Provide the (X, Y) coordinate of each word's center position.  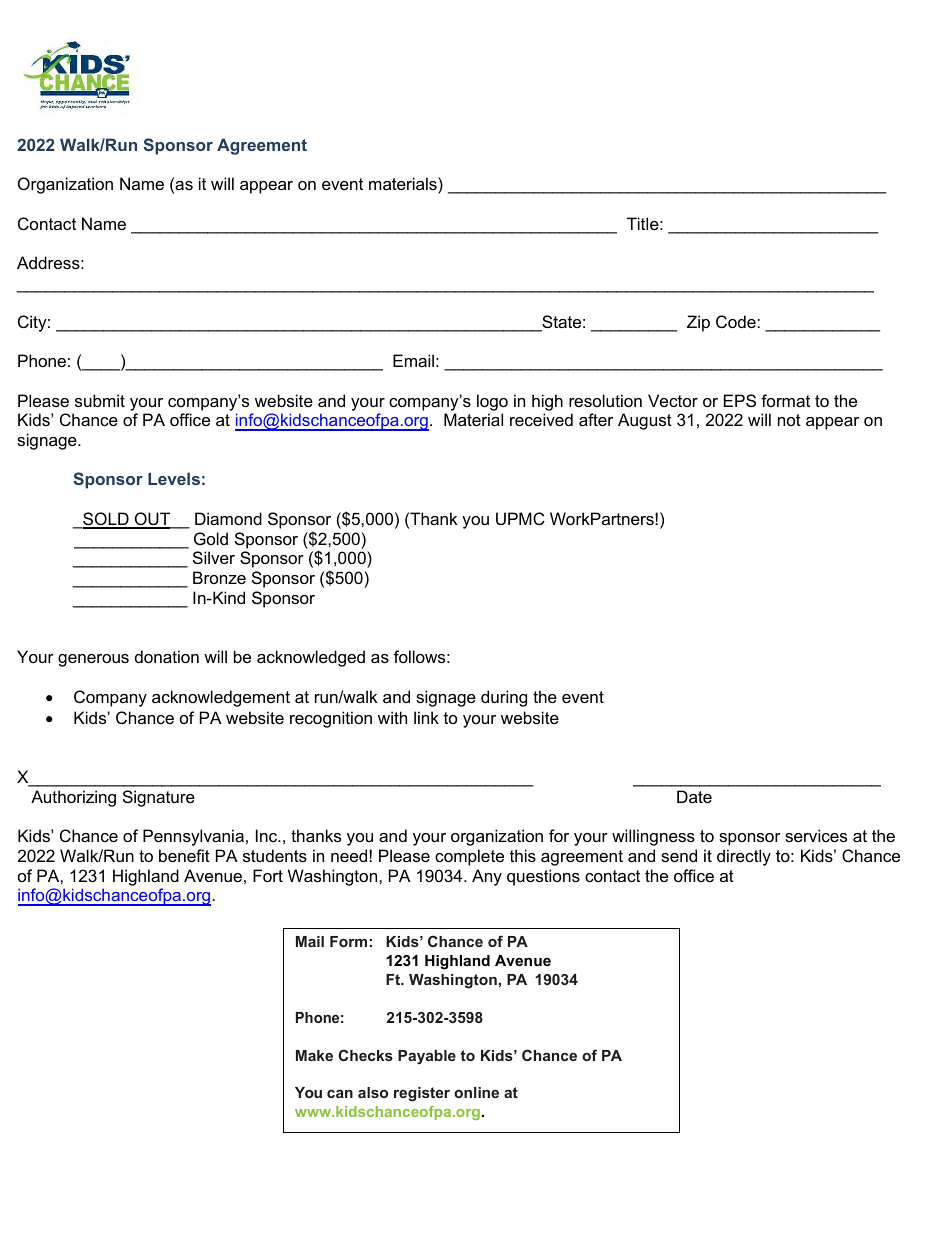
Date (694, 796)
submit (100, 400)
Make (314, 1055)
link (426, 717)
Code (737, 321)
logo (492, 402)
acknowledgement (221, 698)
